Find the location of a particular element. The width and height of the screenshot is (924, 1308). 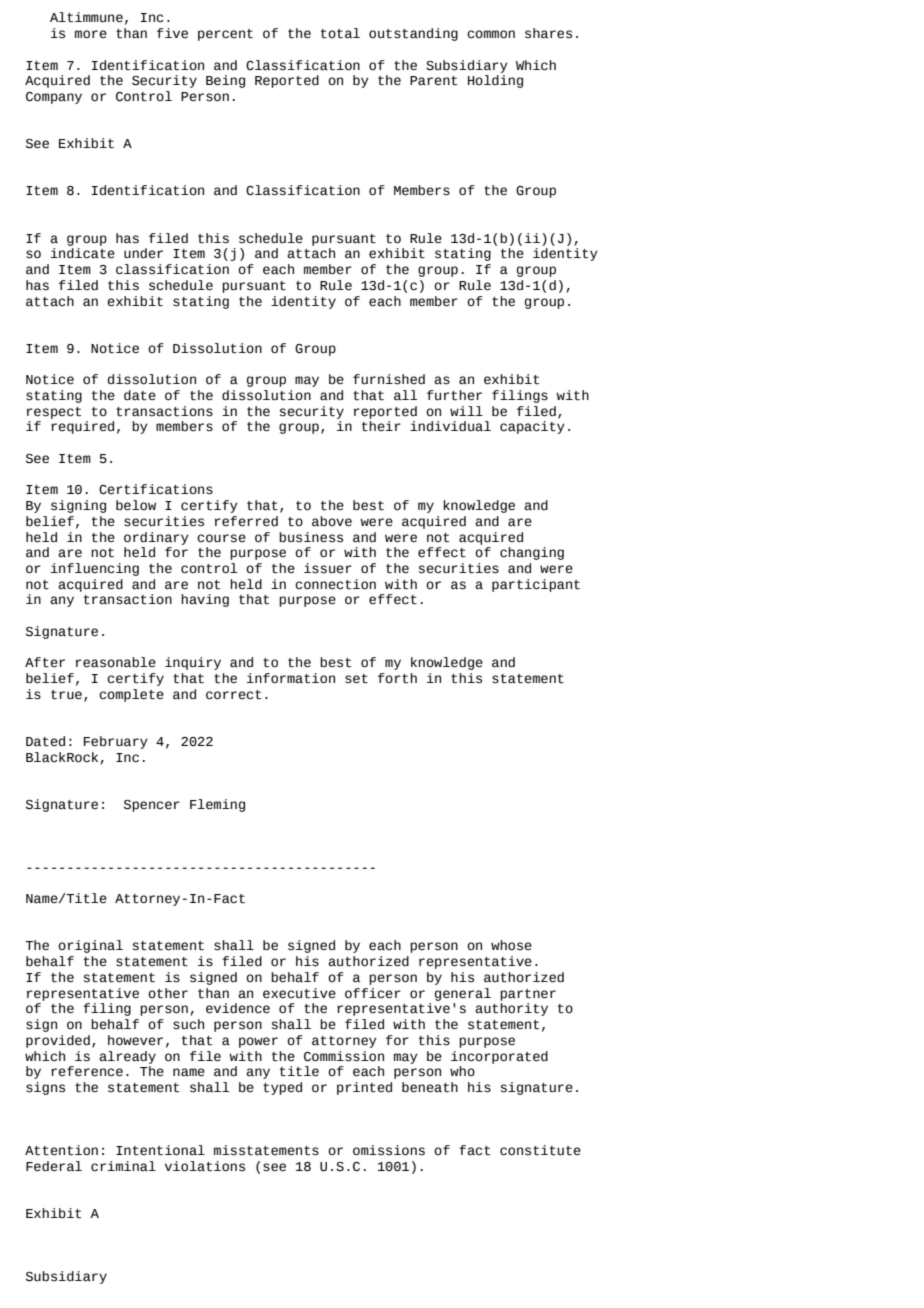

total is located at coordinates (340, 33).
